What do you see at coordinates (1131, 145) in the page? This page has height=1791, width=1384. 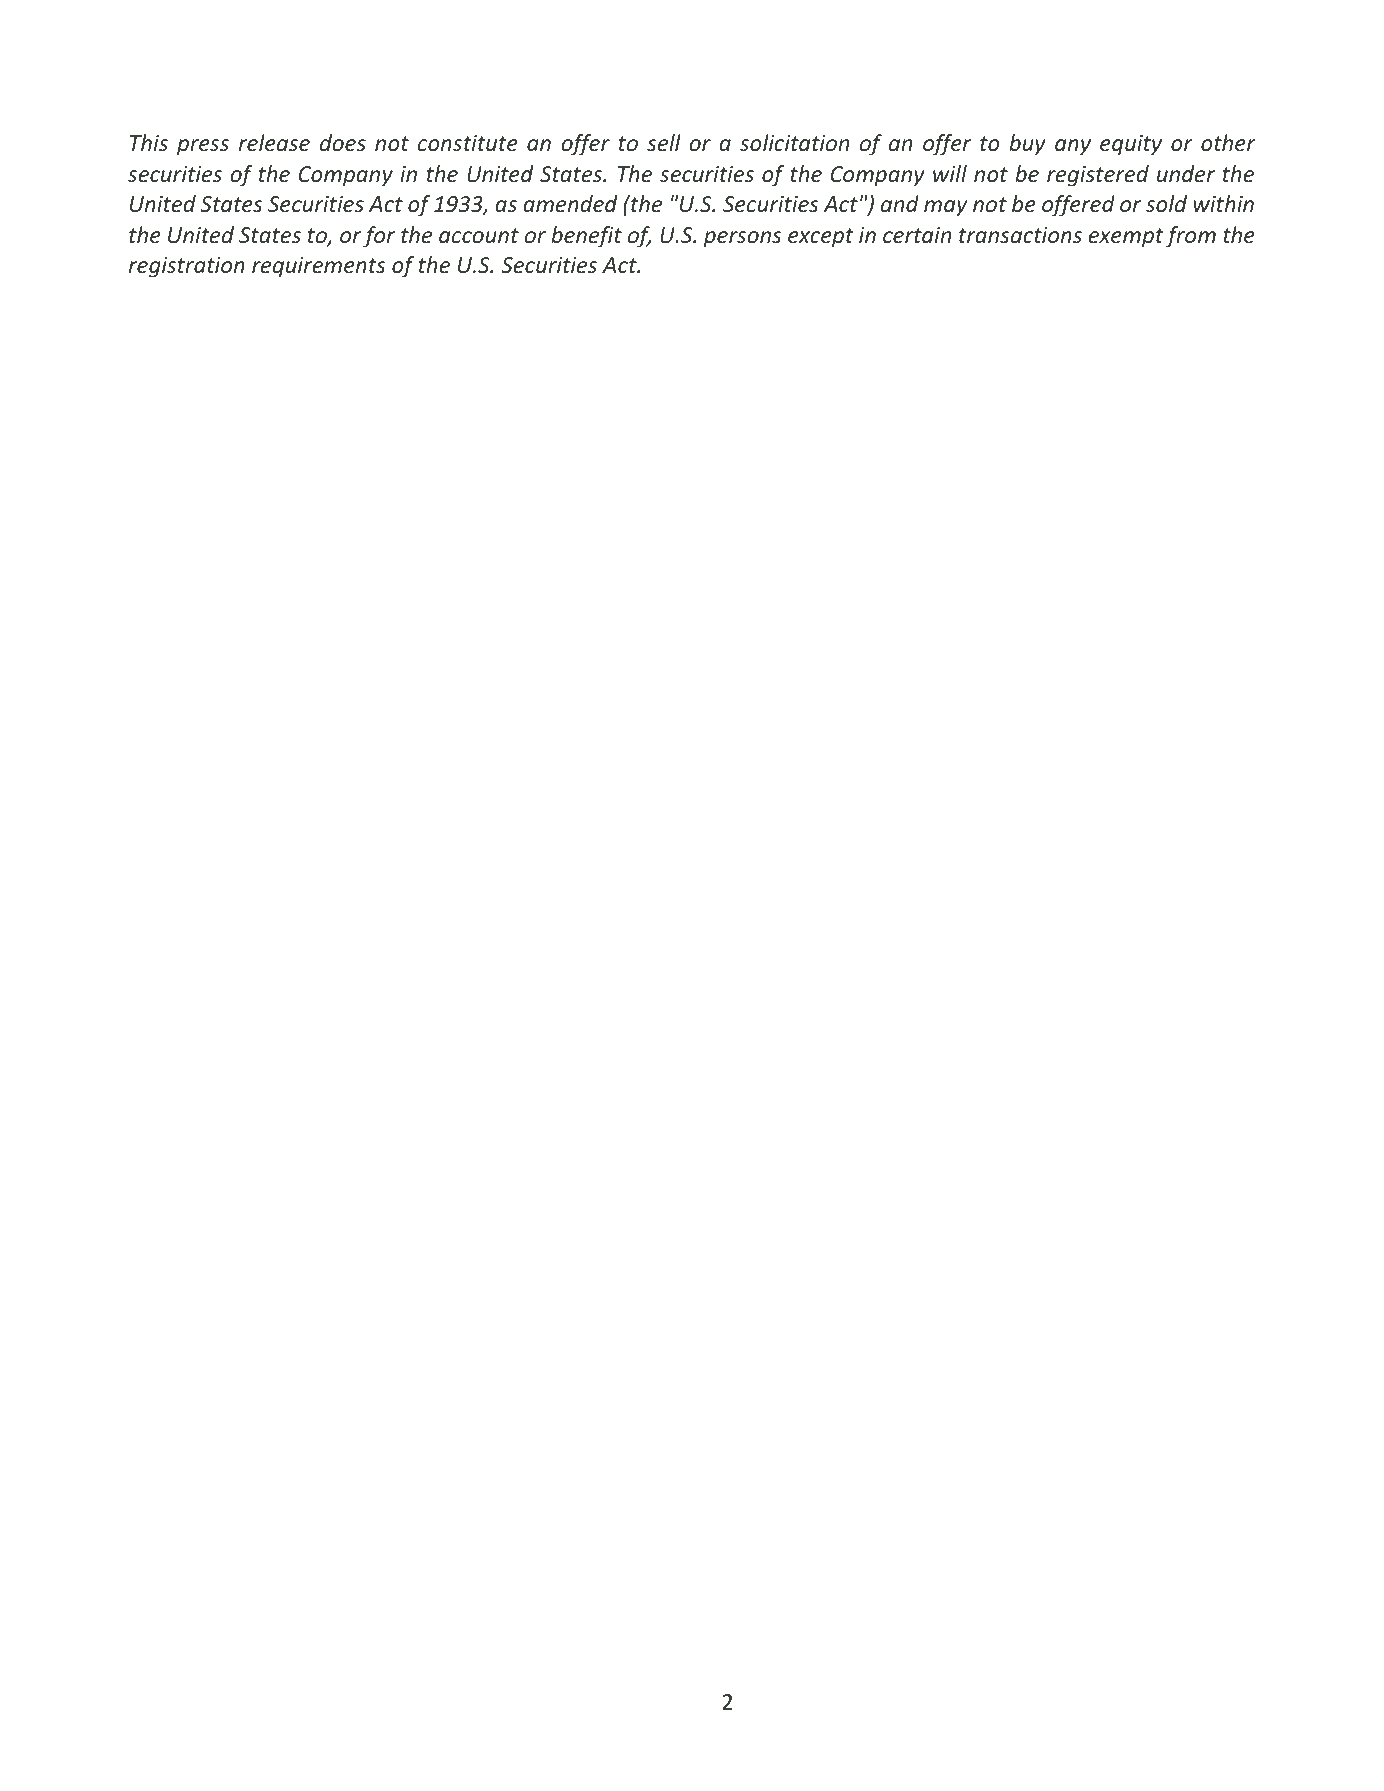 I see `equity` at bounding box center [1131, 145].
